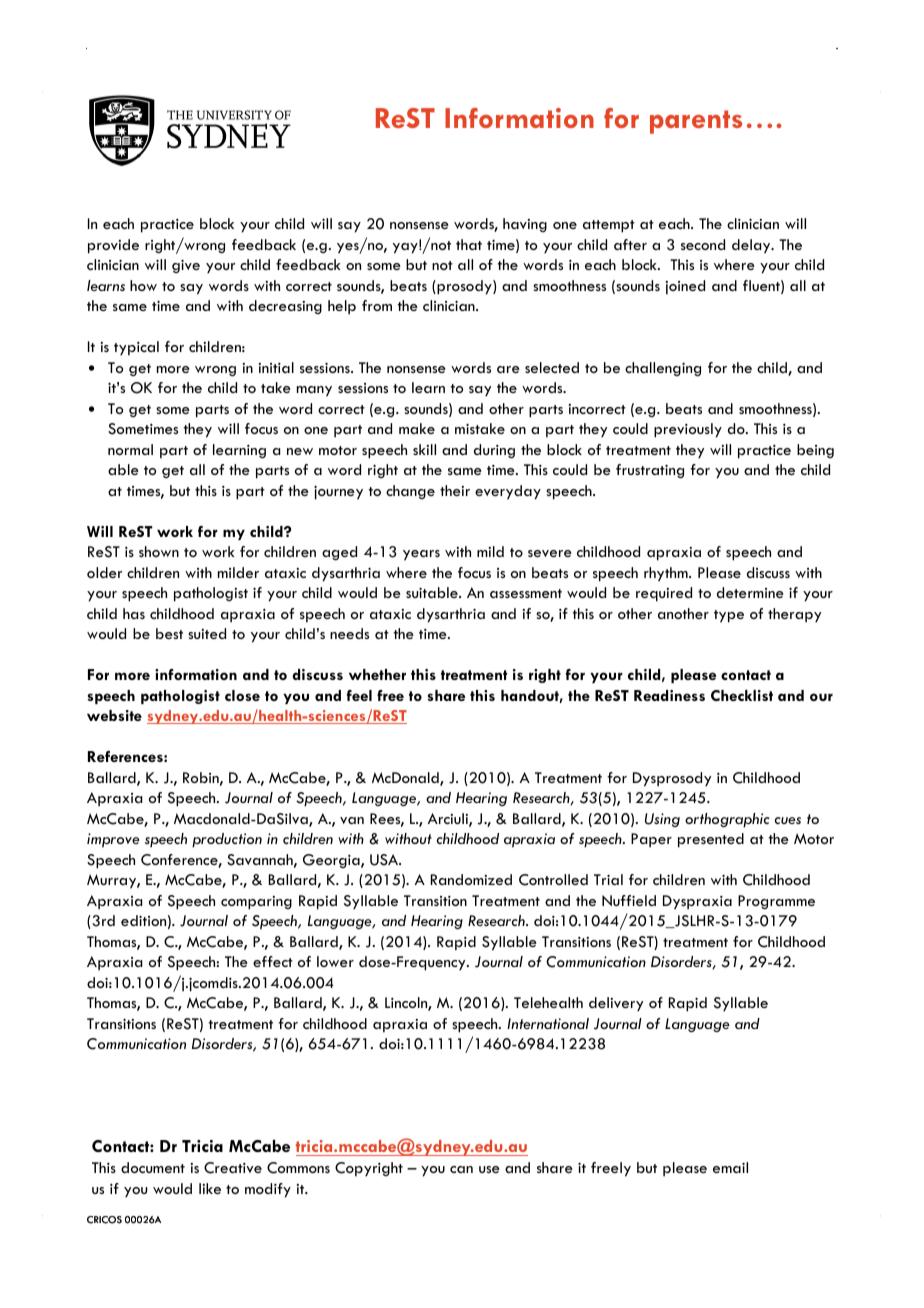  What do you see at coordinates (696, 122) in the page?
I see `parents` at bounding box center [696, 122].
